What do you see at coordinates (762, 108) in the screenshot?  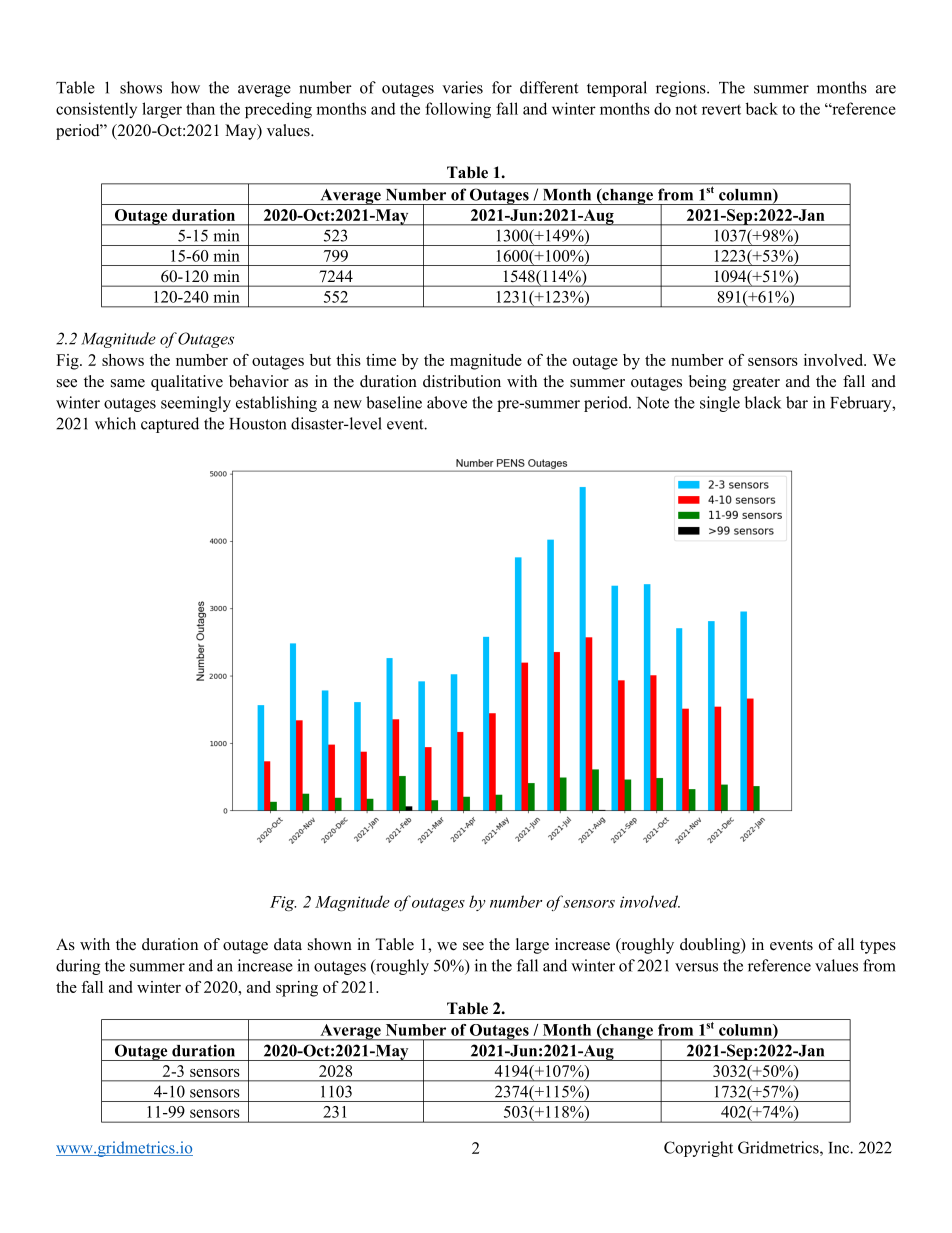 I see `back` at bounding box center [762, 108].
